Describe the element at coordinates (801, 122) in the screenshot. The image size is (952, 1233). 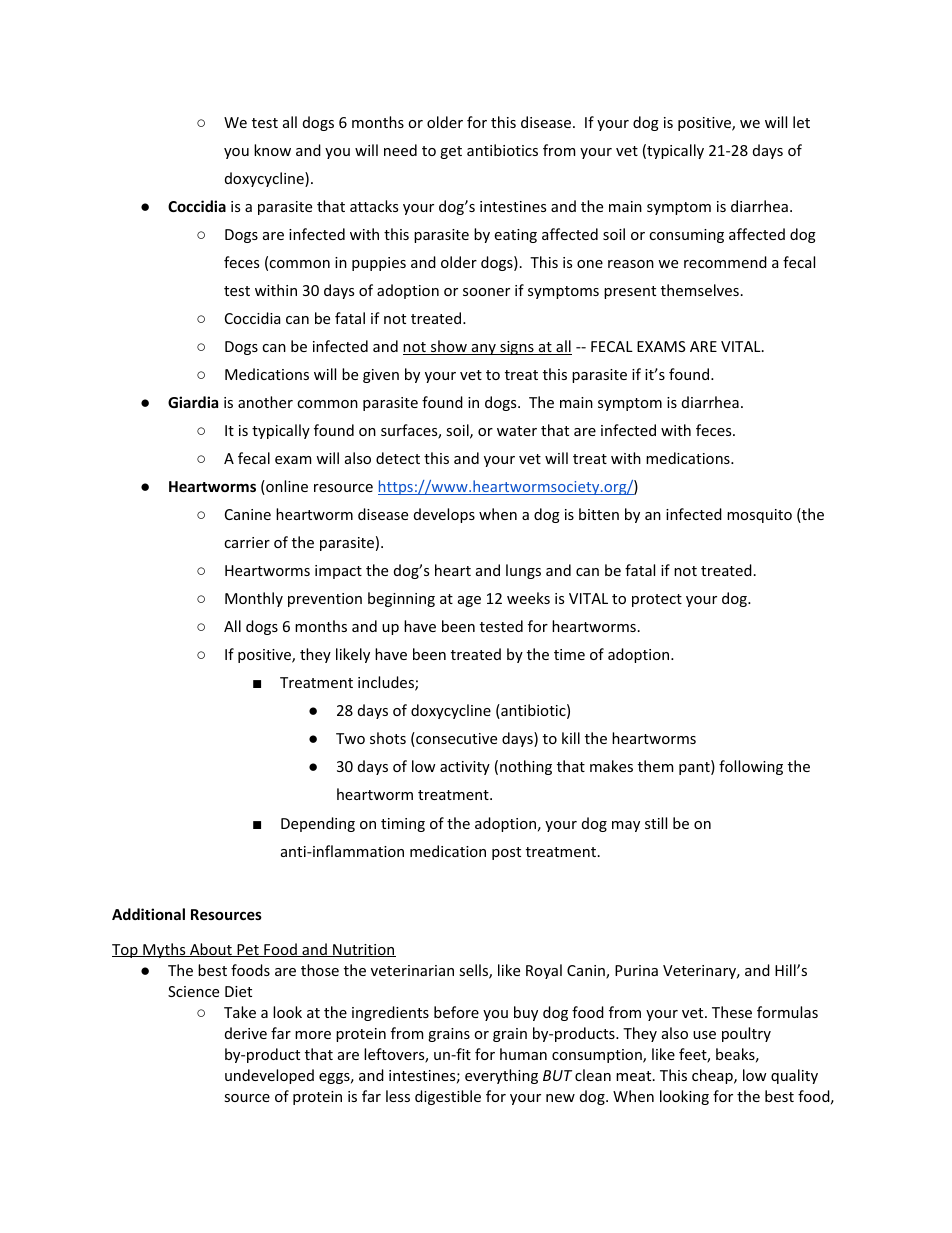
I see `let` at that location.
